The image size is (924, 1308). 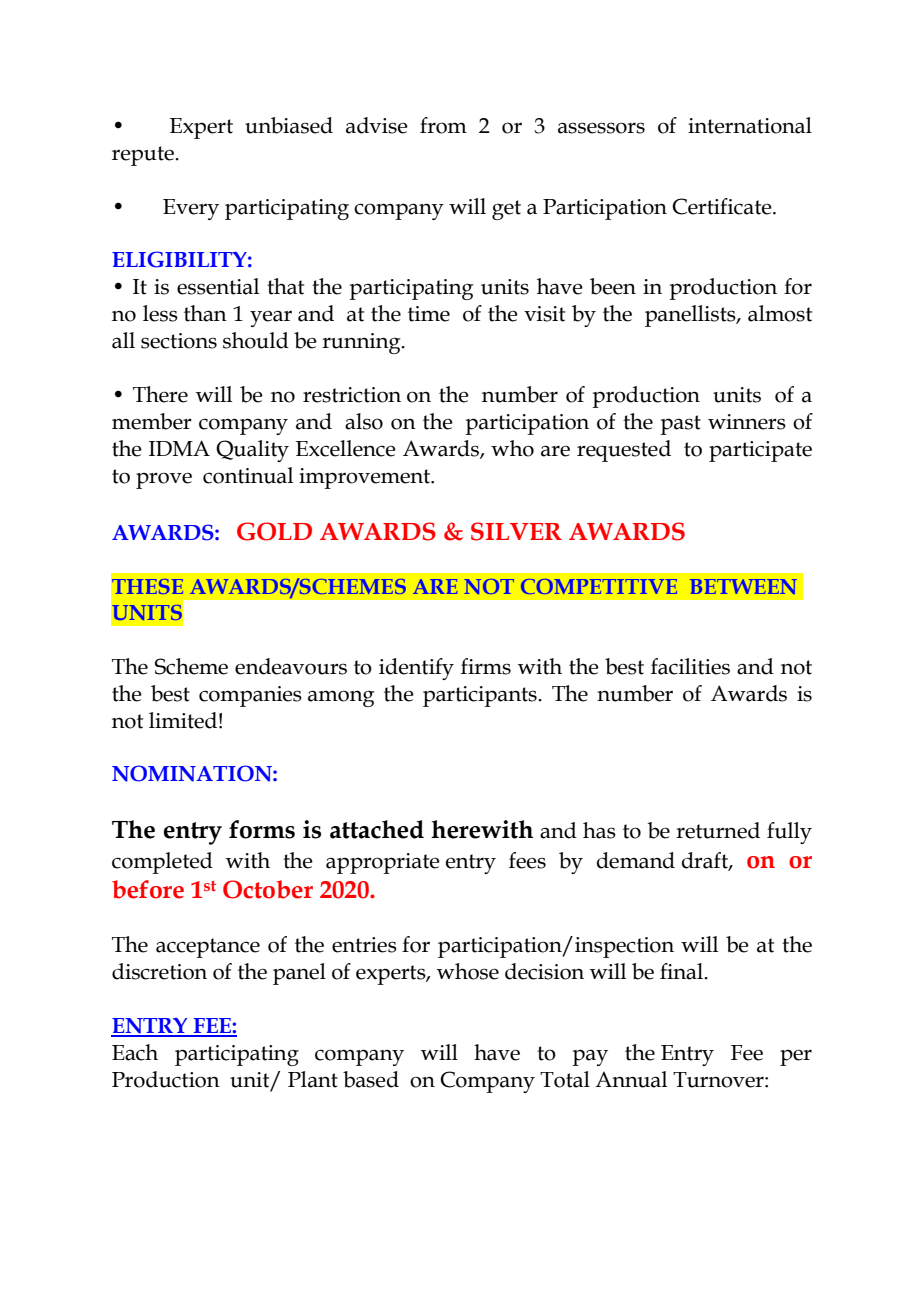 What do you see at coordinates (680, 425) in the page?
I see `past` at bounding box center [680, 425].
